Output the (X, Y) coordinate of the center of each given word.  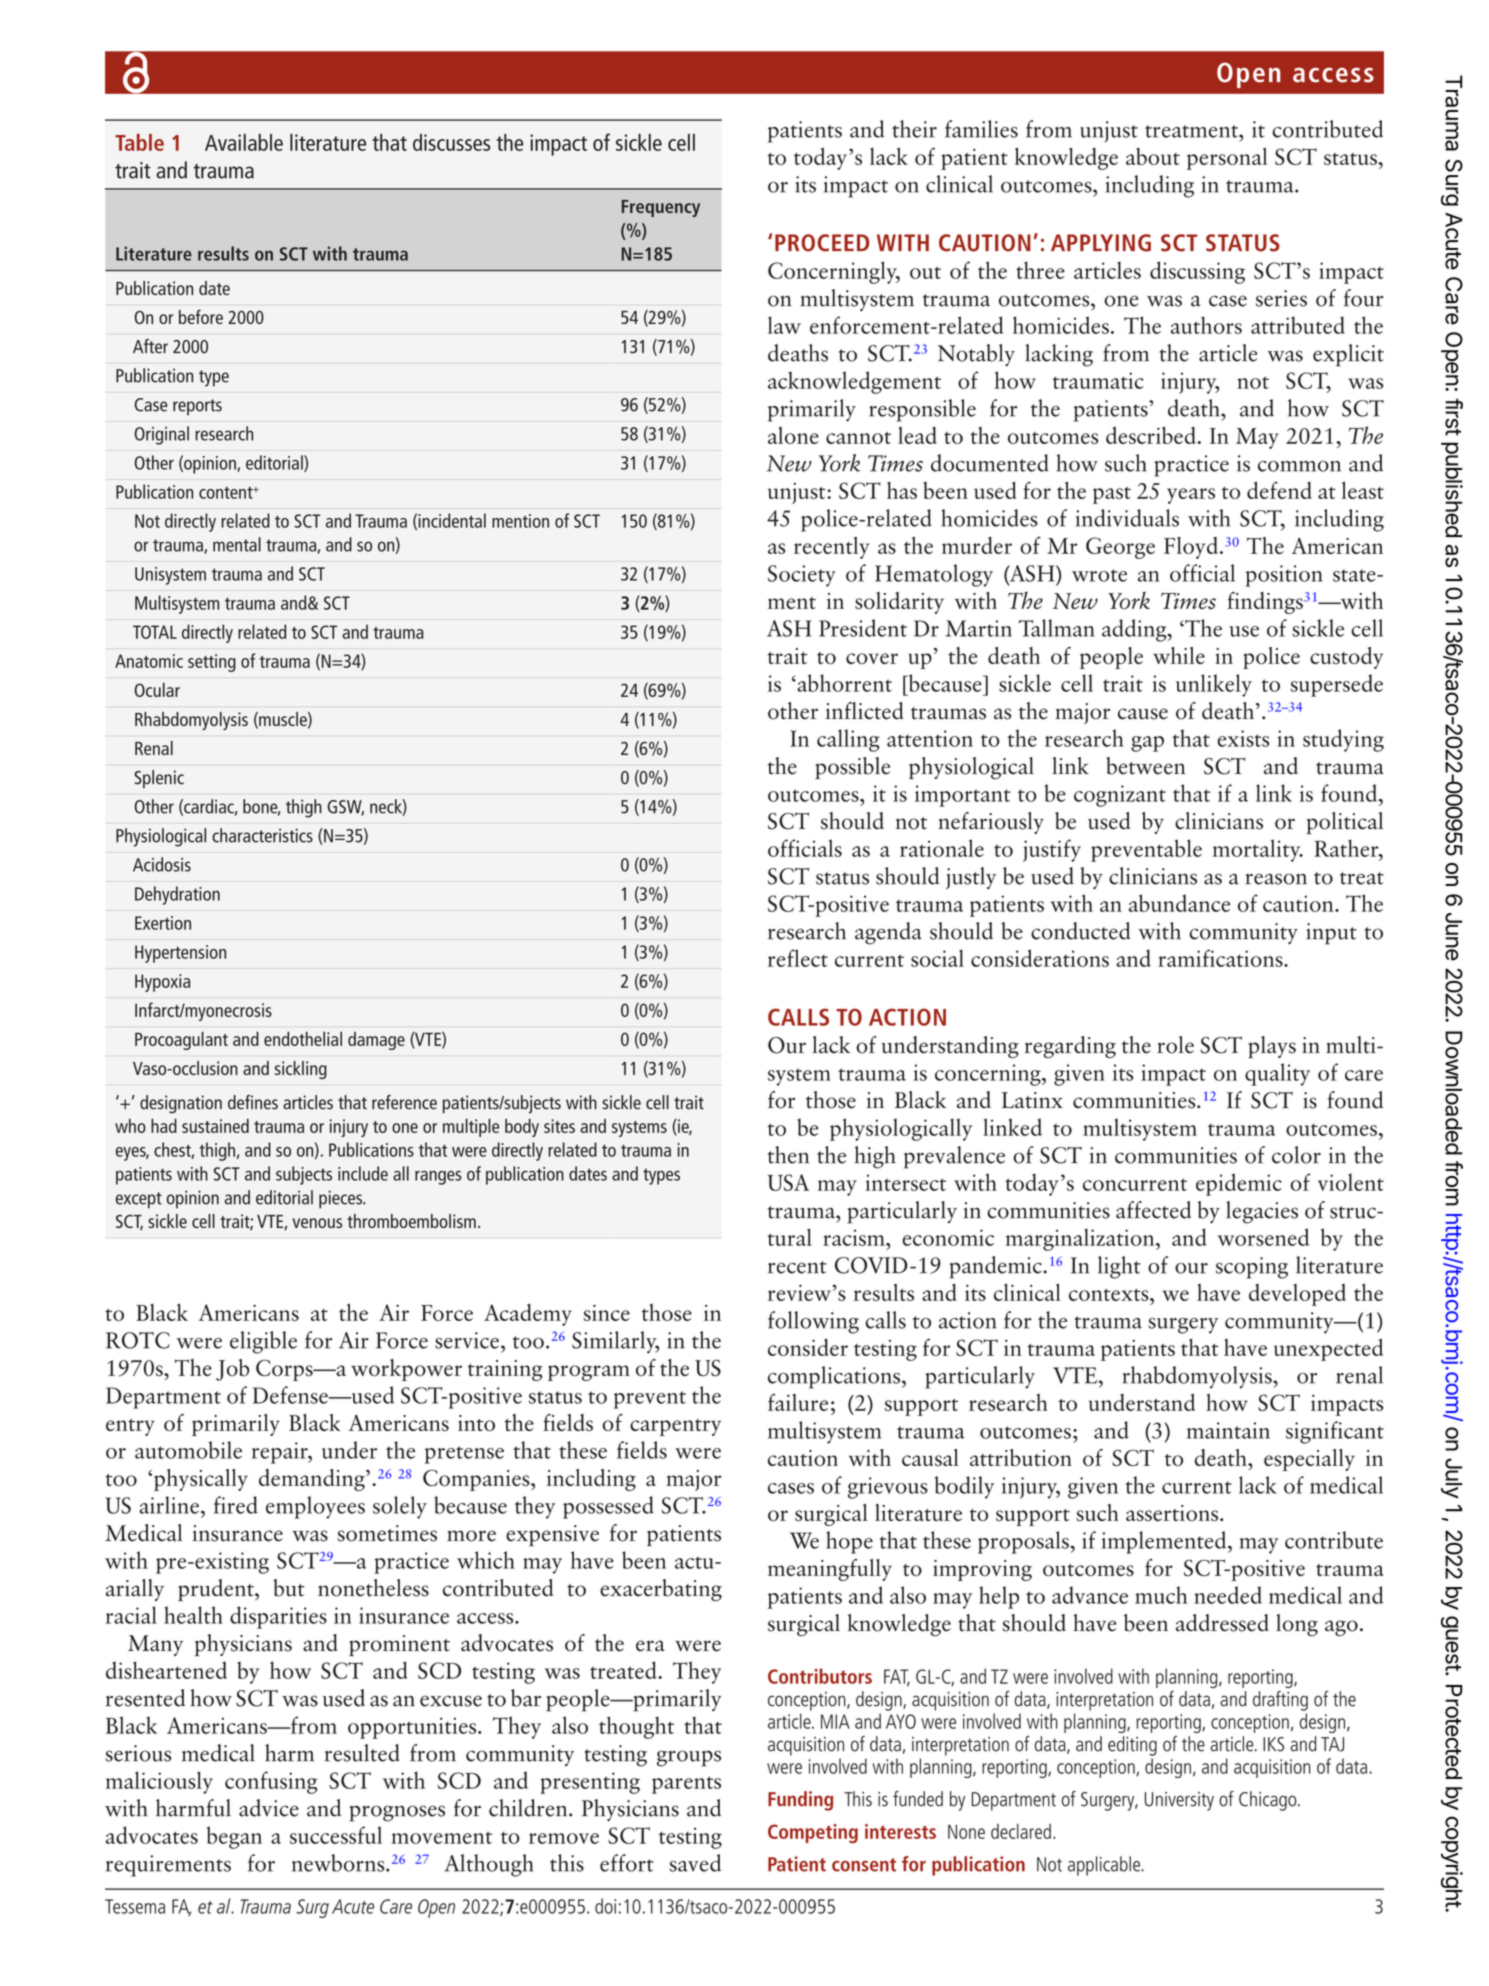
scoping (1252, 1268)
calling (848, 740)
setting (212, 663)
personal (1227, 158)
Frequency (661, 208)
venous (317, 1223)
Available (244, 142)
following (813, 1322)
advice (269, 1808)
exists (1243, 738)
